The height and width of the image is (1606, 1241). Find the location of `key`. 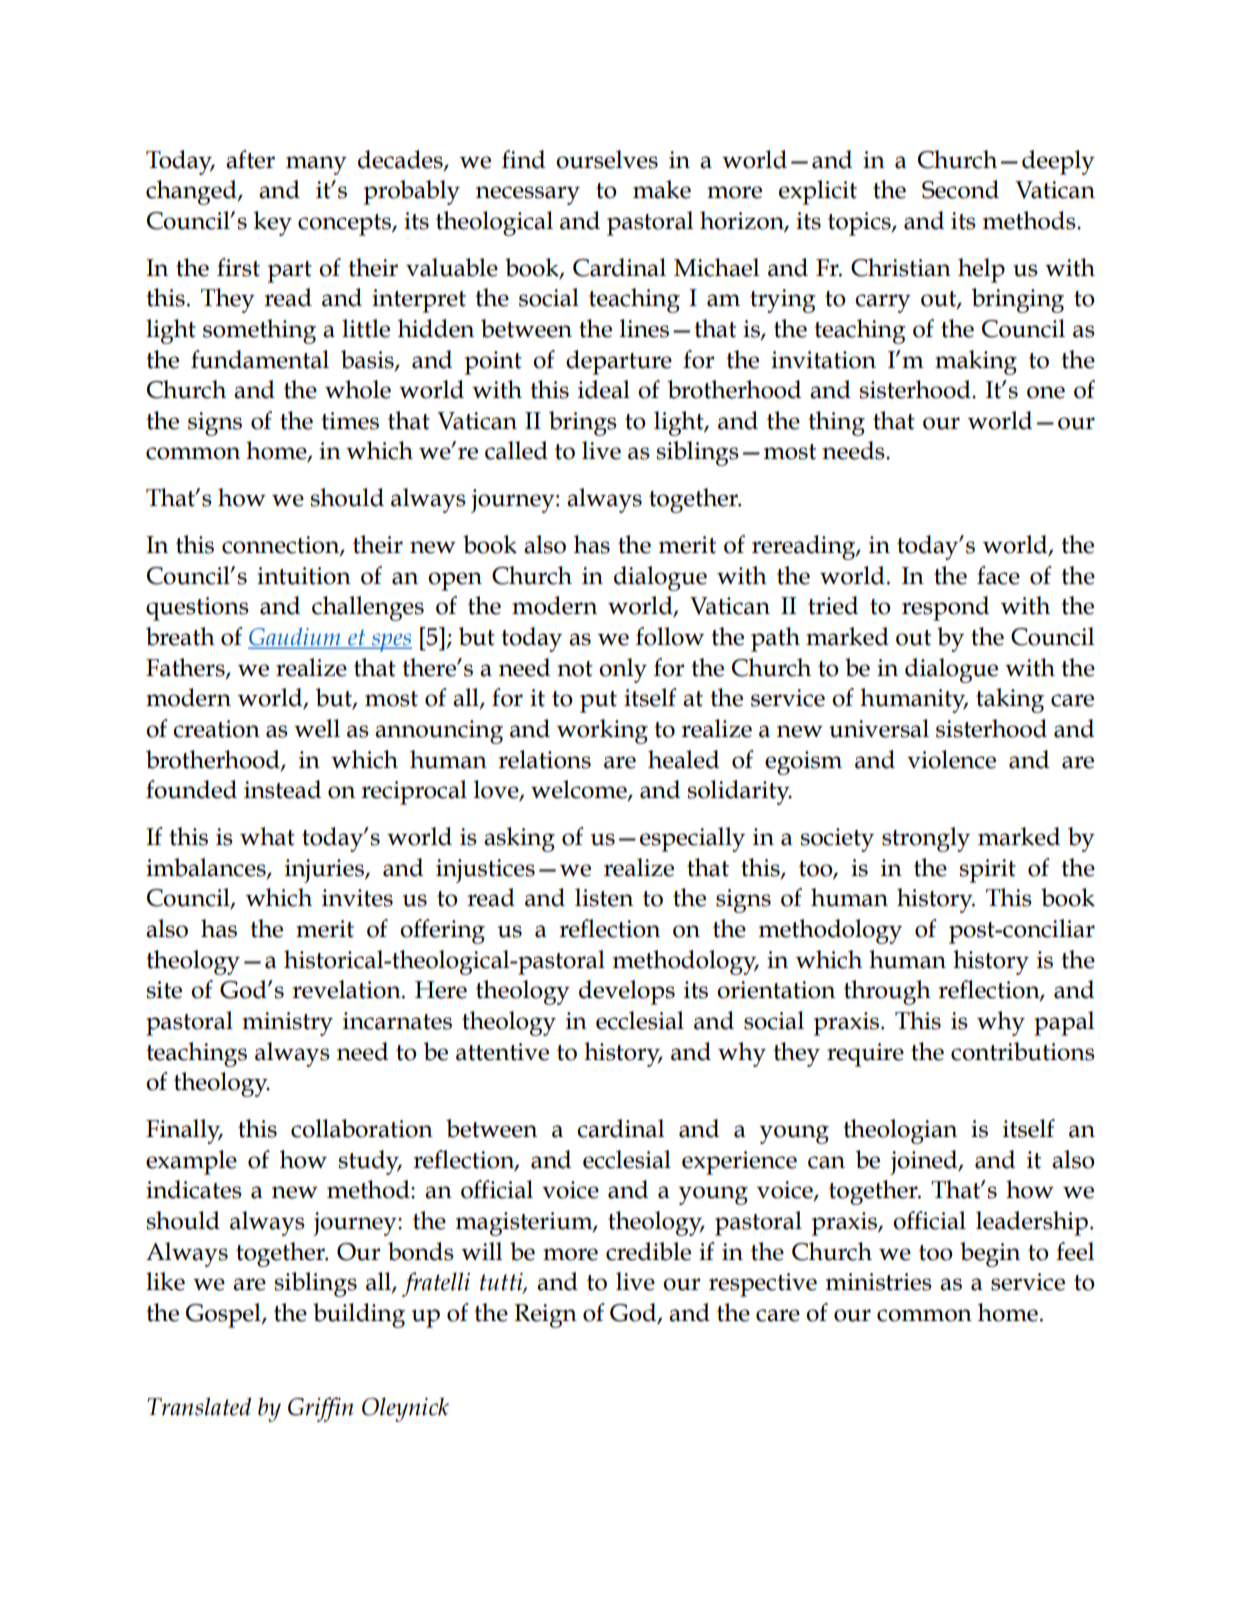

key is located at coordinates (272, 223).
